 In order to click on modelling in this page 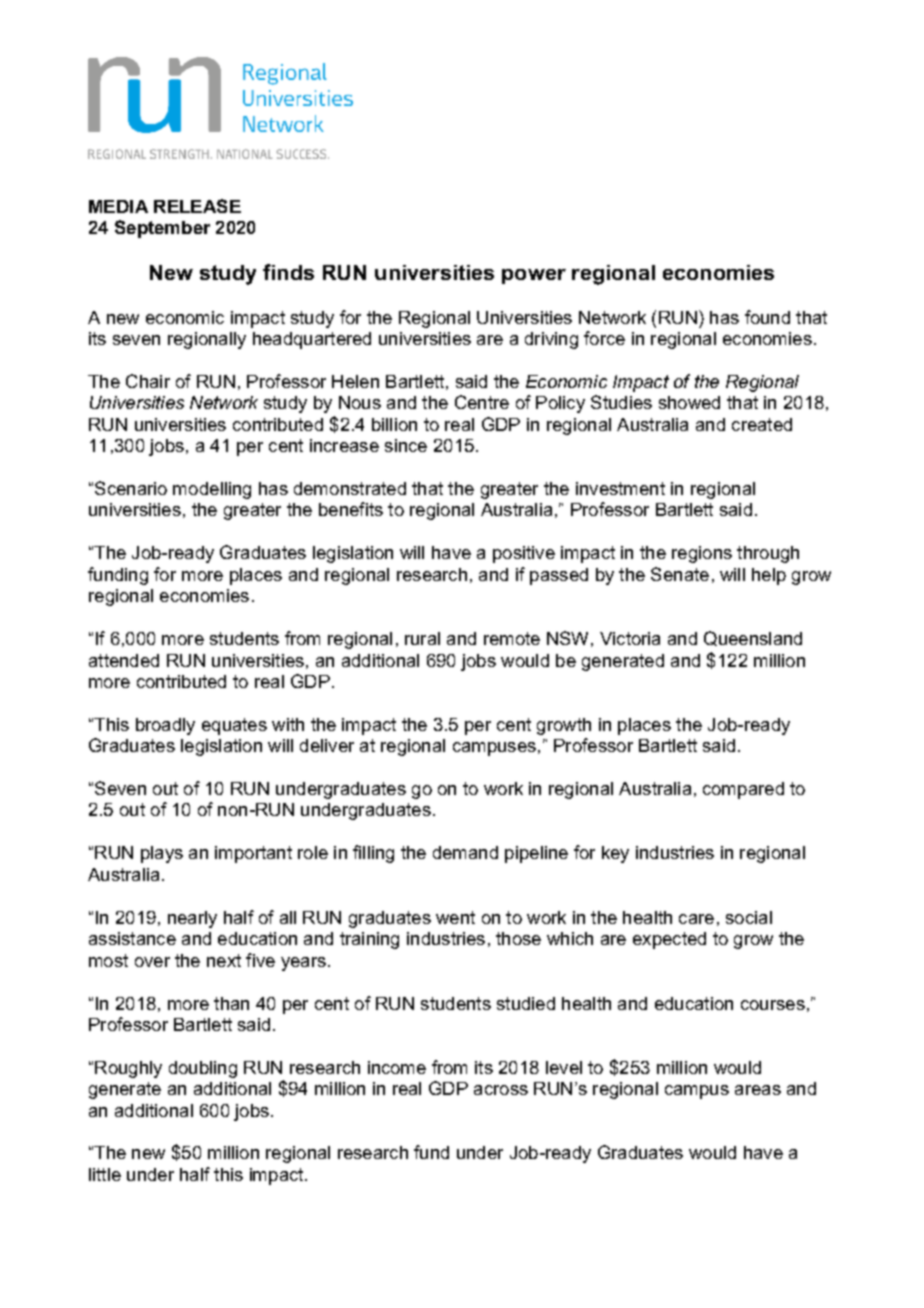, I will do `click(212, 490)`.
